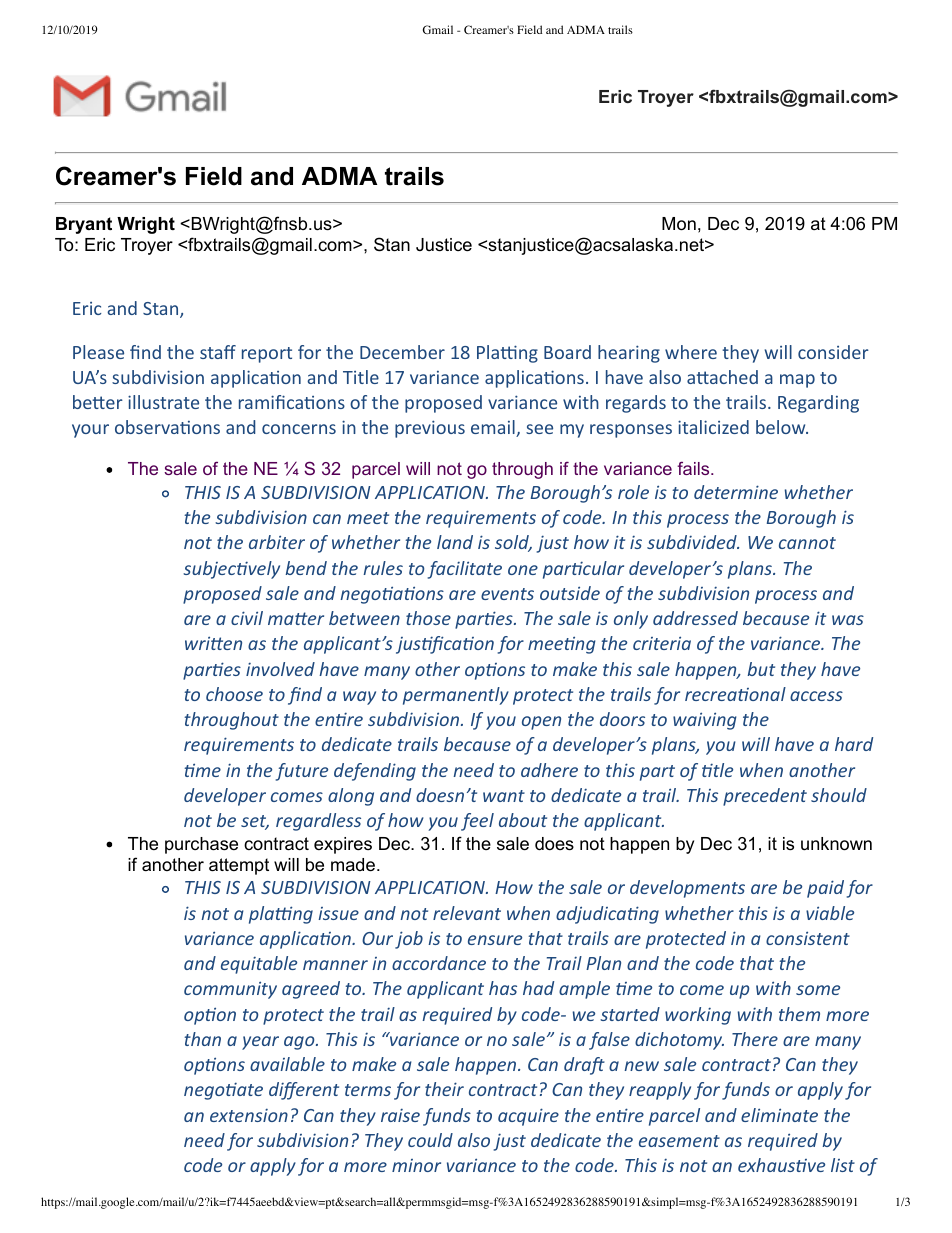  I want to click on extension, so click(249, 1115).
